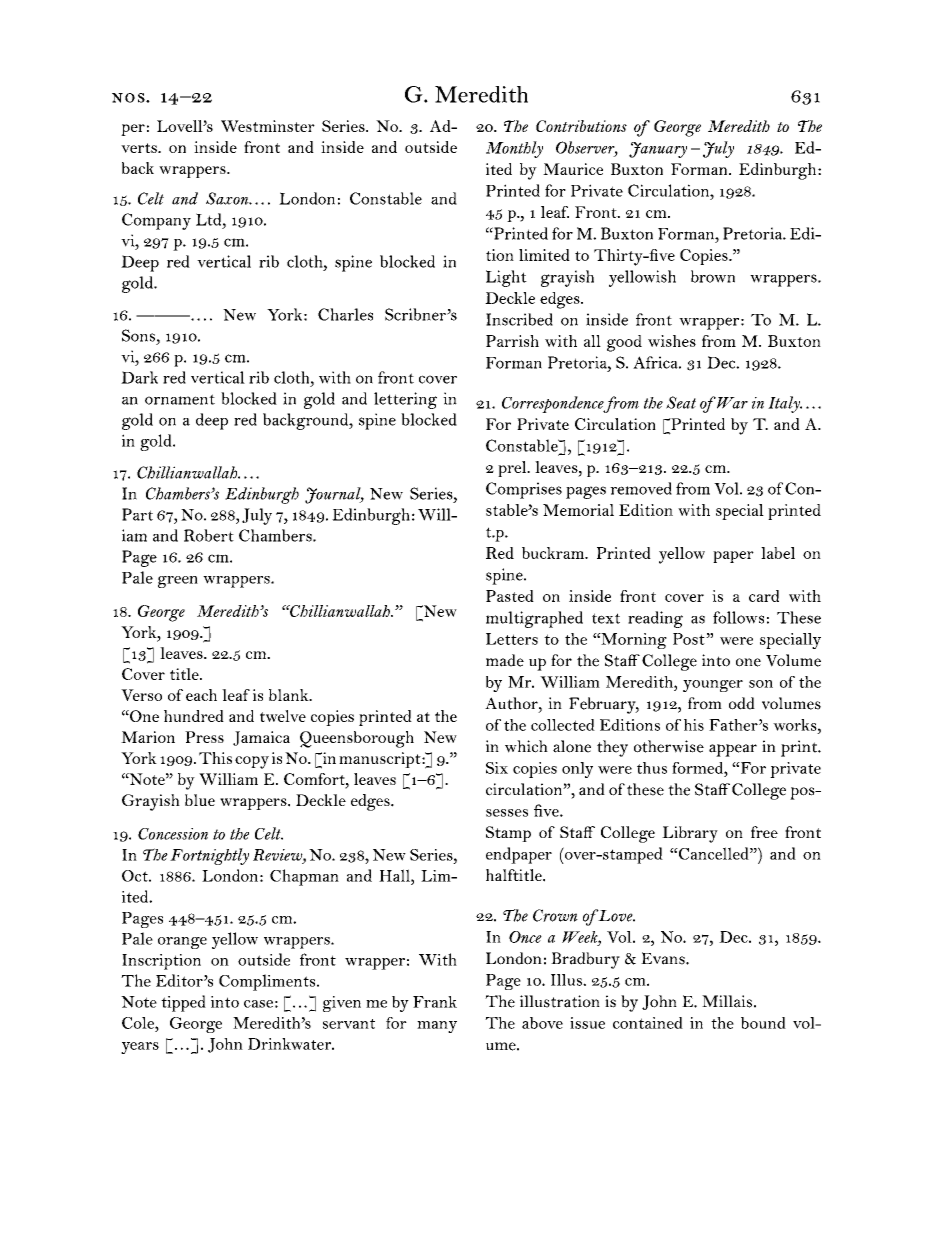 This screenshot has width=952, height=1233. Describe the element at coordinates (738, 617) in the screenshot. I see `follows` at that location.
